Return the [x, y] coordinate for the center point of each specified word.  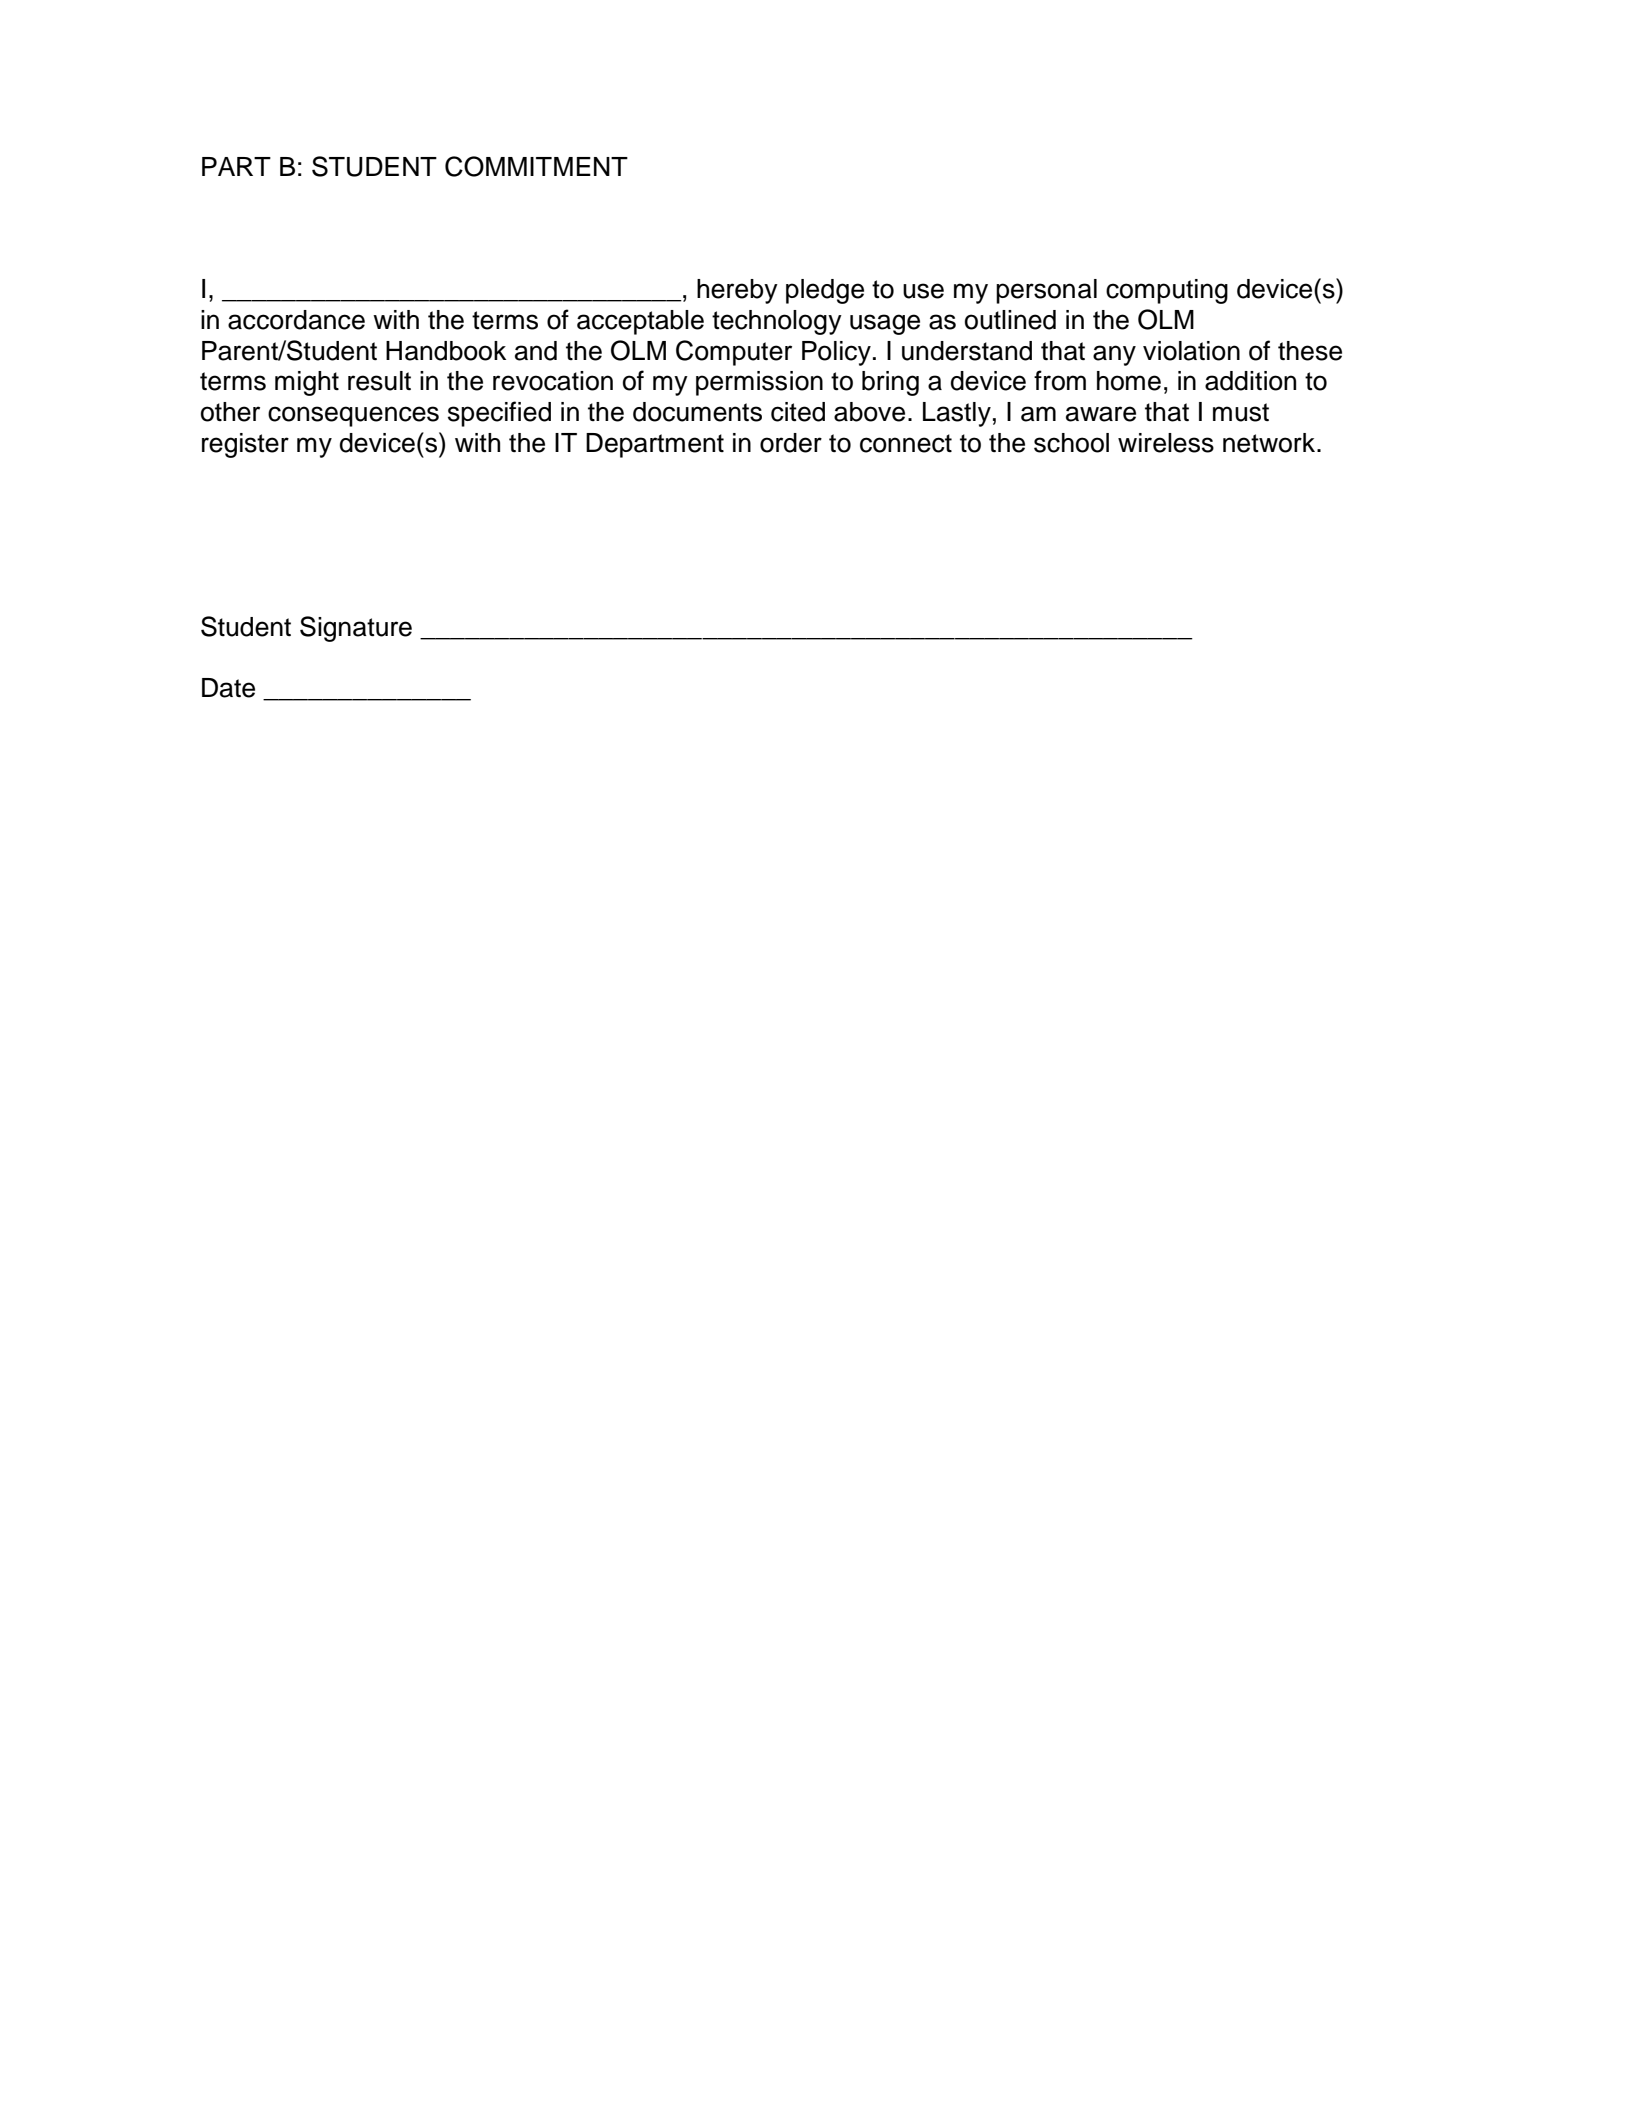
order [791, 443]
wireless [1166, 443]
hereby [737, 291]
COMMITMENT [536, 166]
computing [1167, 291]
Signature [356, 629]
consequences [353, 416]
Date [228, 688]
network [1269, 443]
